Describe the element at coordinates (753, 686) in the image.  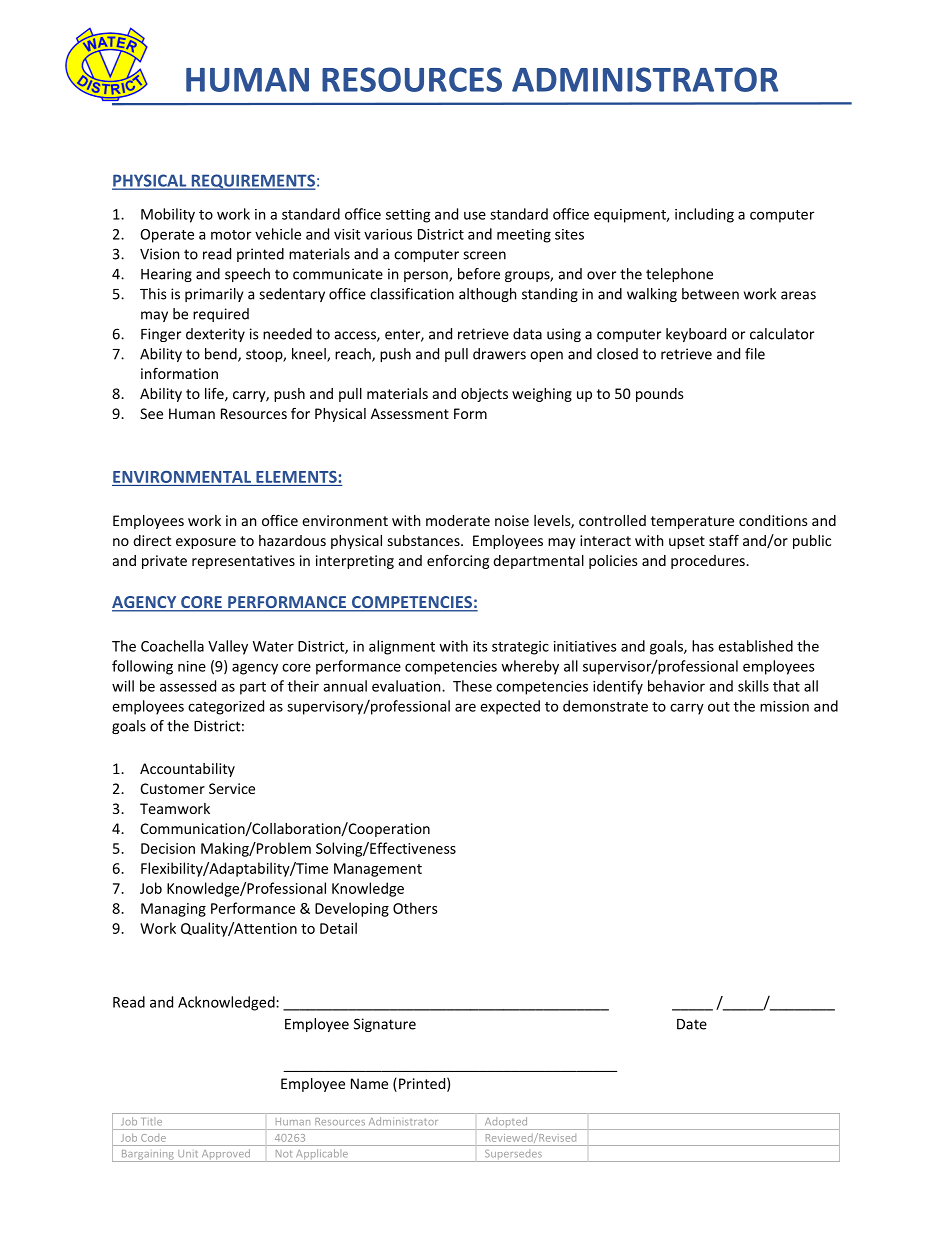
I see `skills` at that location.
